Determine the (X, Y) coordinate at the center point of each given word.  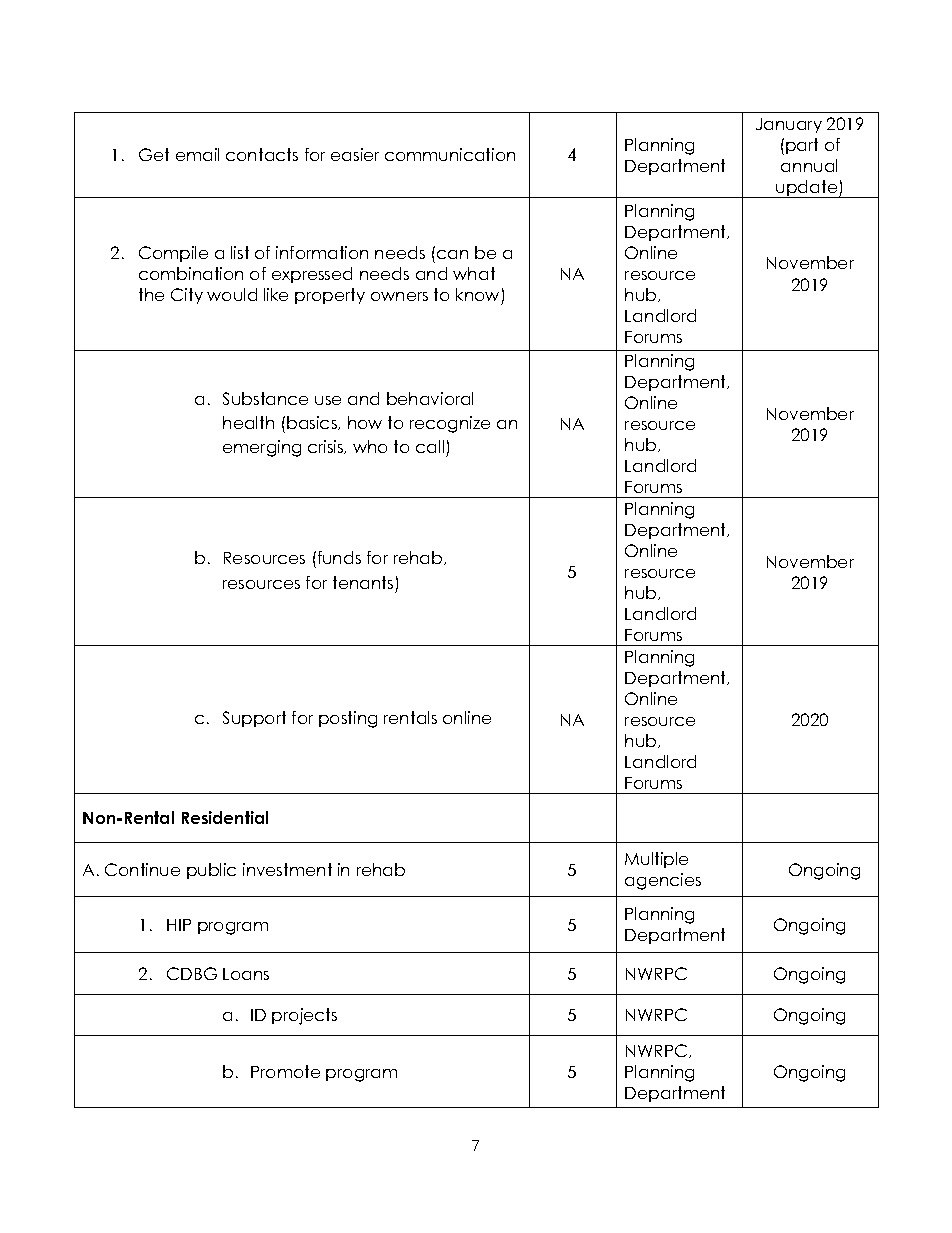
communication (450, 154)
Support (254, 719)
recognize (450, 424)
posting (348, 719)
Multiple (656, 860)
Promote (285, 1071)
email (197, 154)
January (789, 125)
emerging (262, 448)
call (430, 446)
